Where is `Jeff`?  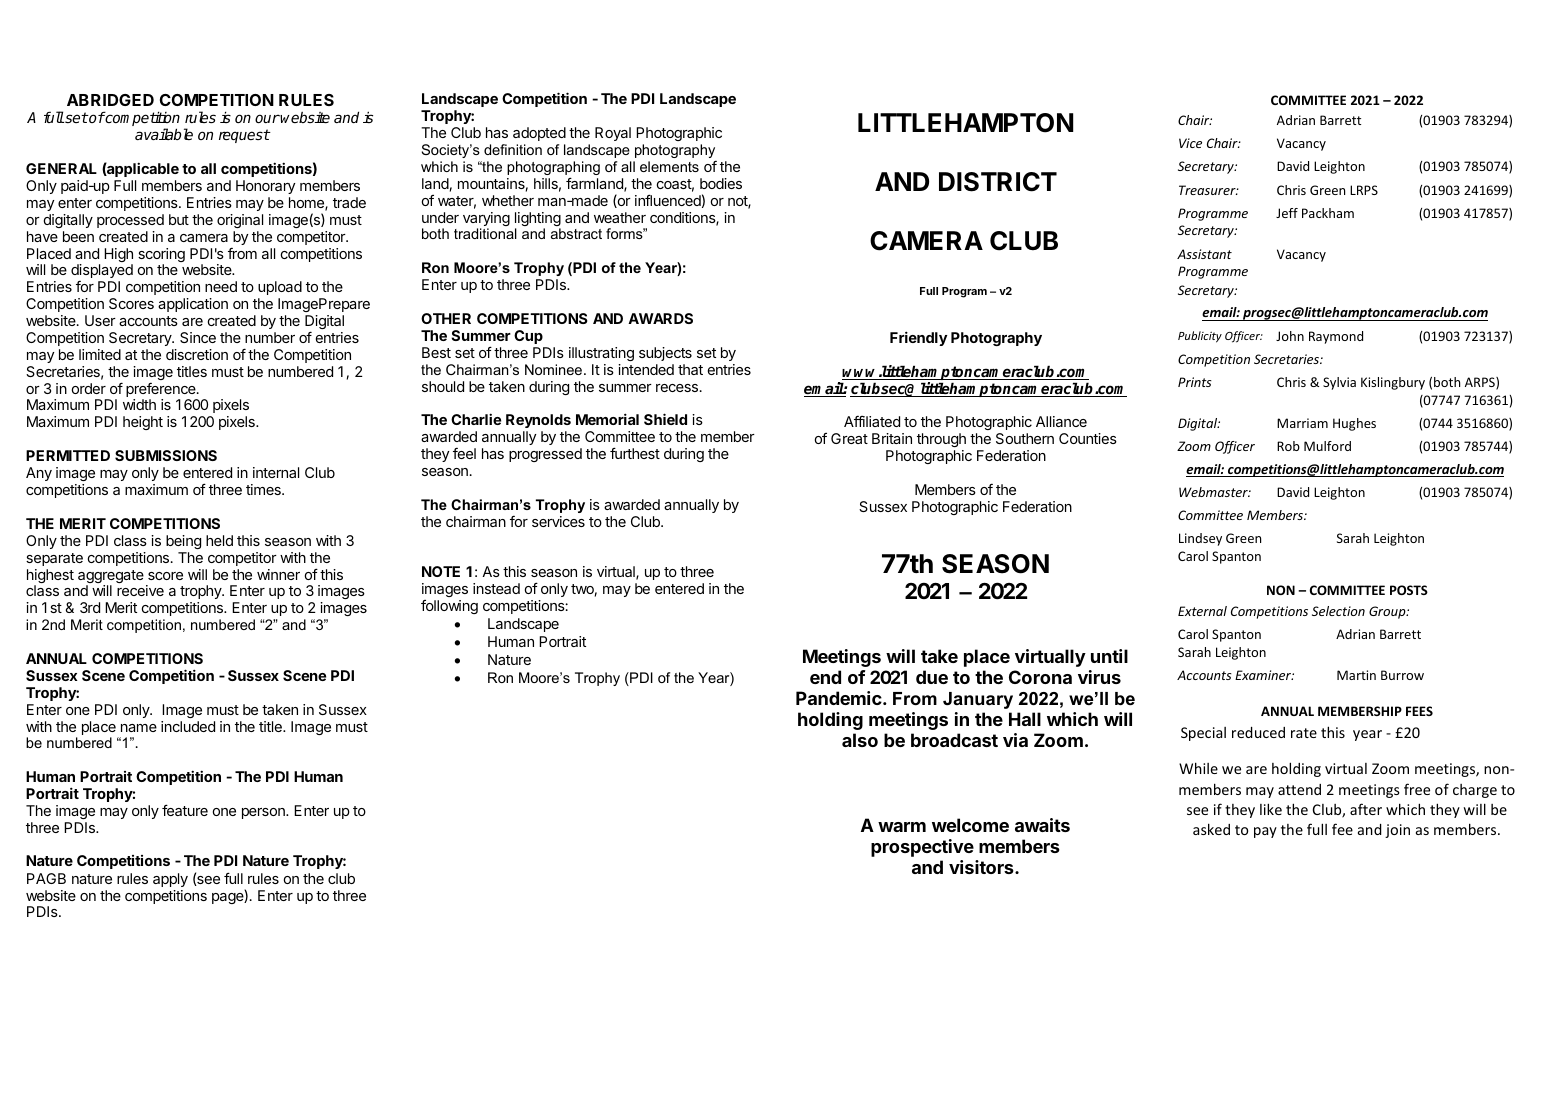 Jeff is located at coordinates (1287, 213).
